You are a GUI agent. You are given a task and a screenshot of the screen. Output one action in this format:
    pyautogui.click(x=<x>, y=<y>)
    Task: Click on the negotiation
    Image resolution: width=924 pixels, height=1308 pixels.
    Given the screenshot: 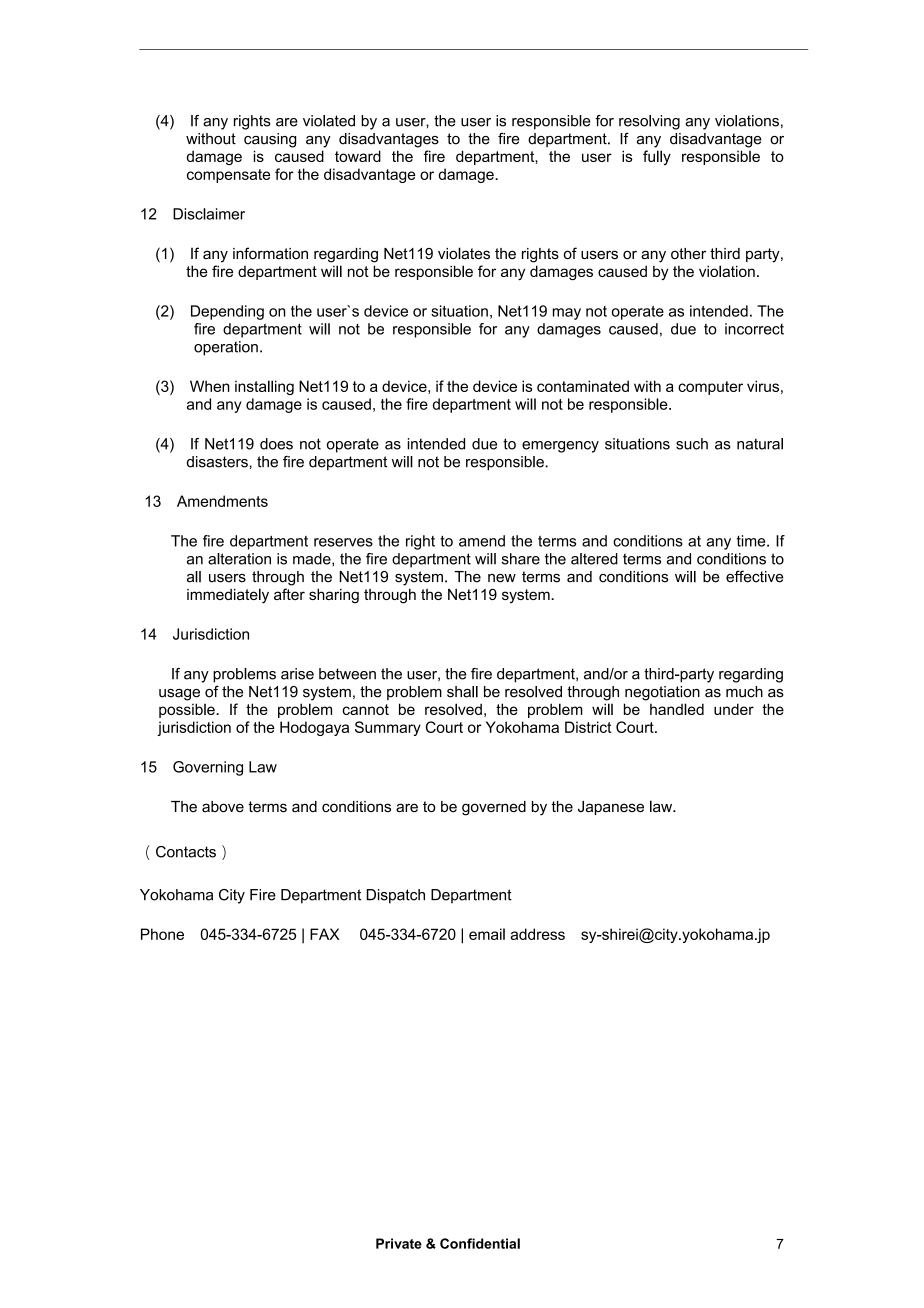 What is the action you would take?
    pyautogui.click(x=662, y=693)
